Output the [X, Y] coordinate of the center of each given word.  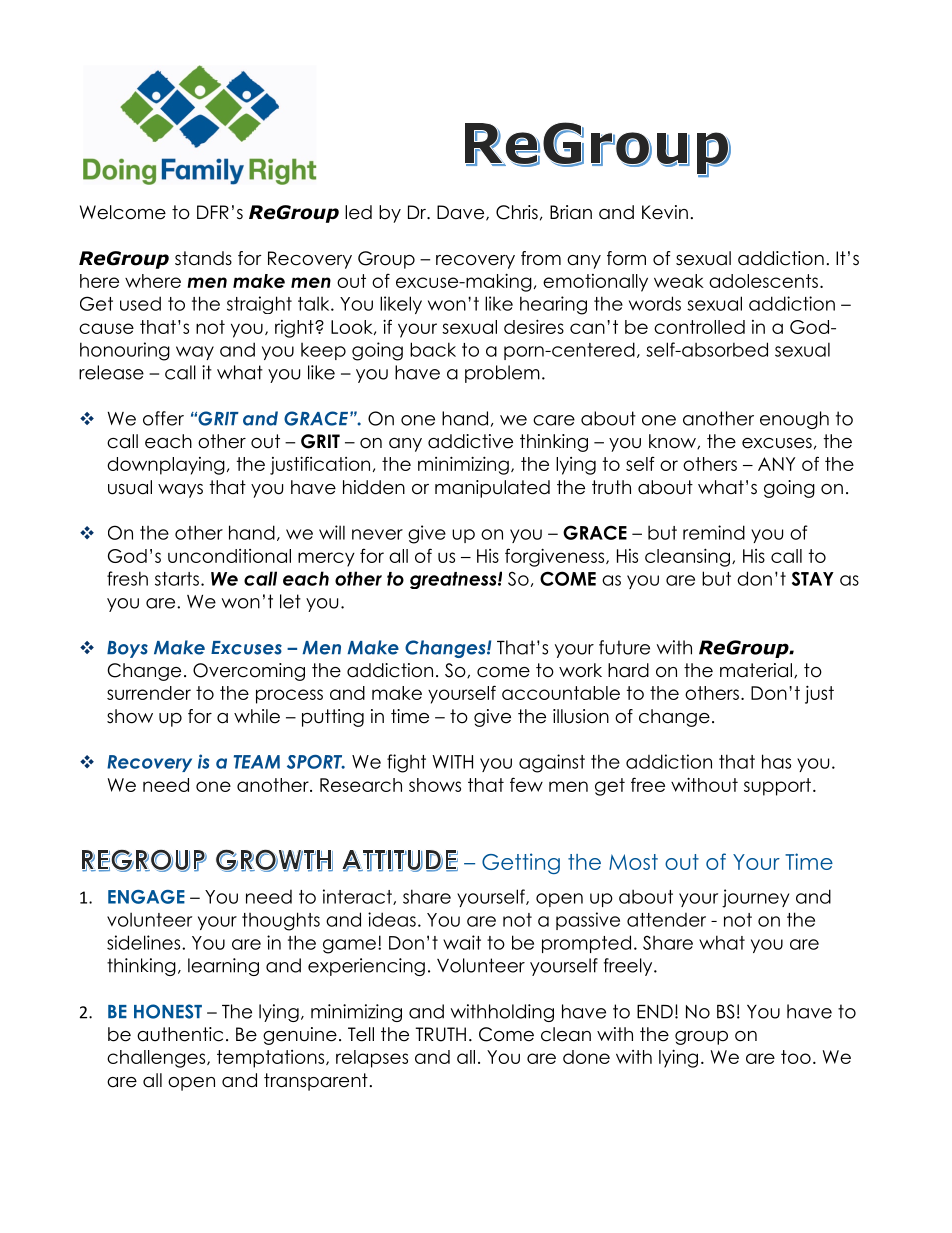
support [777, 787]
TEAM [257, 762]
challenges [157, 1059]
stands [203, 258]
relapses [372, 1059]
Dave [462, 213]
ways [180, 491]
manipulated [492, 489]
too [796, 1057]
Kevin [665, 212]
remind [714, 532]
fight [406, 763]
